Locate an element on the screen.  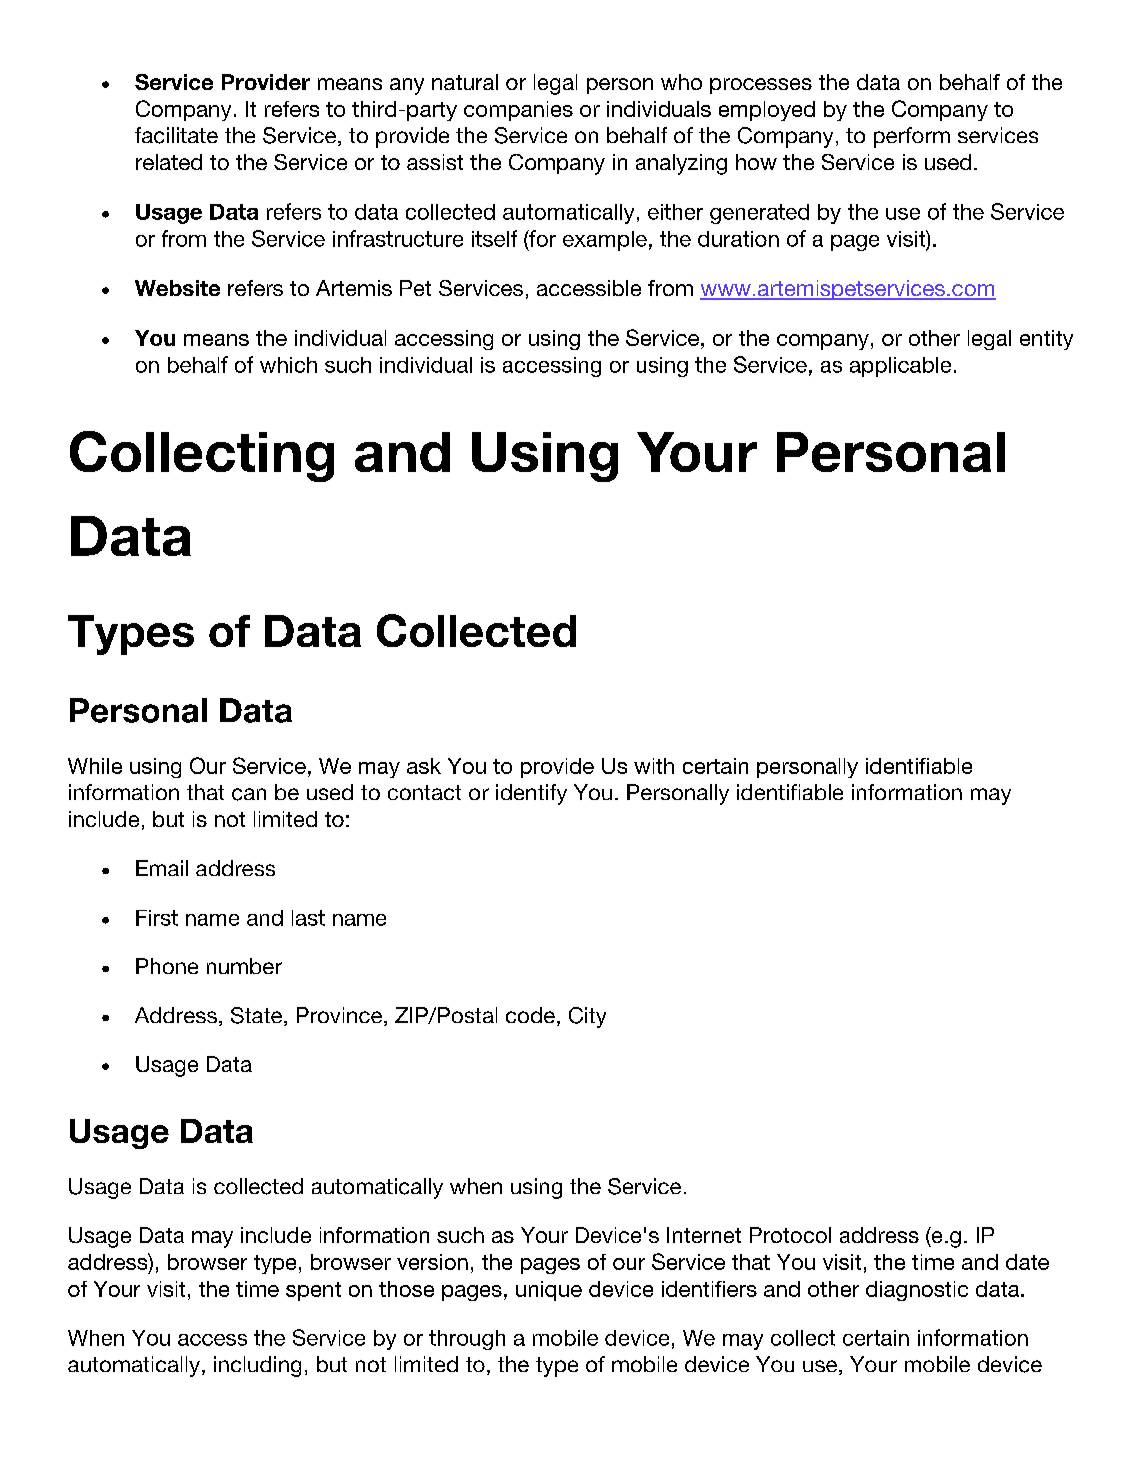
with is located at coordinates (654, 766).
